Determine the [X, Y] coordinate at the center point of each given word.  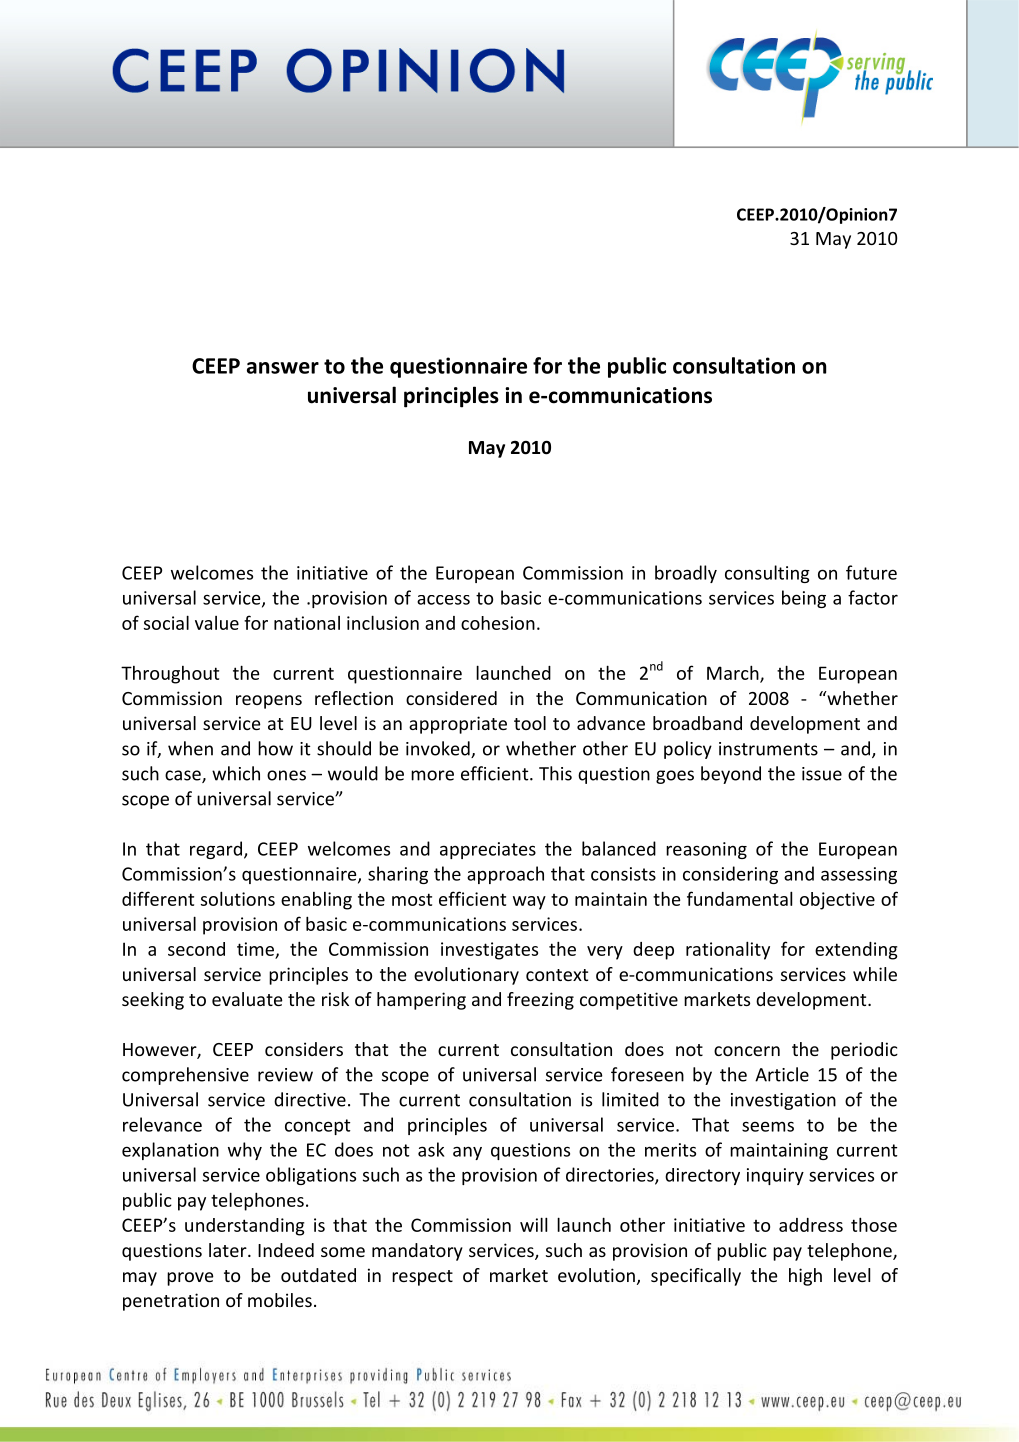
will [533, 1224]
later [229, 1250]
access [443, 600]
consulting [767, 574]
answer [283, 368]
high [805, 1277]
